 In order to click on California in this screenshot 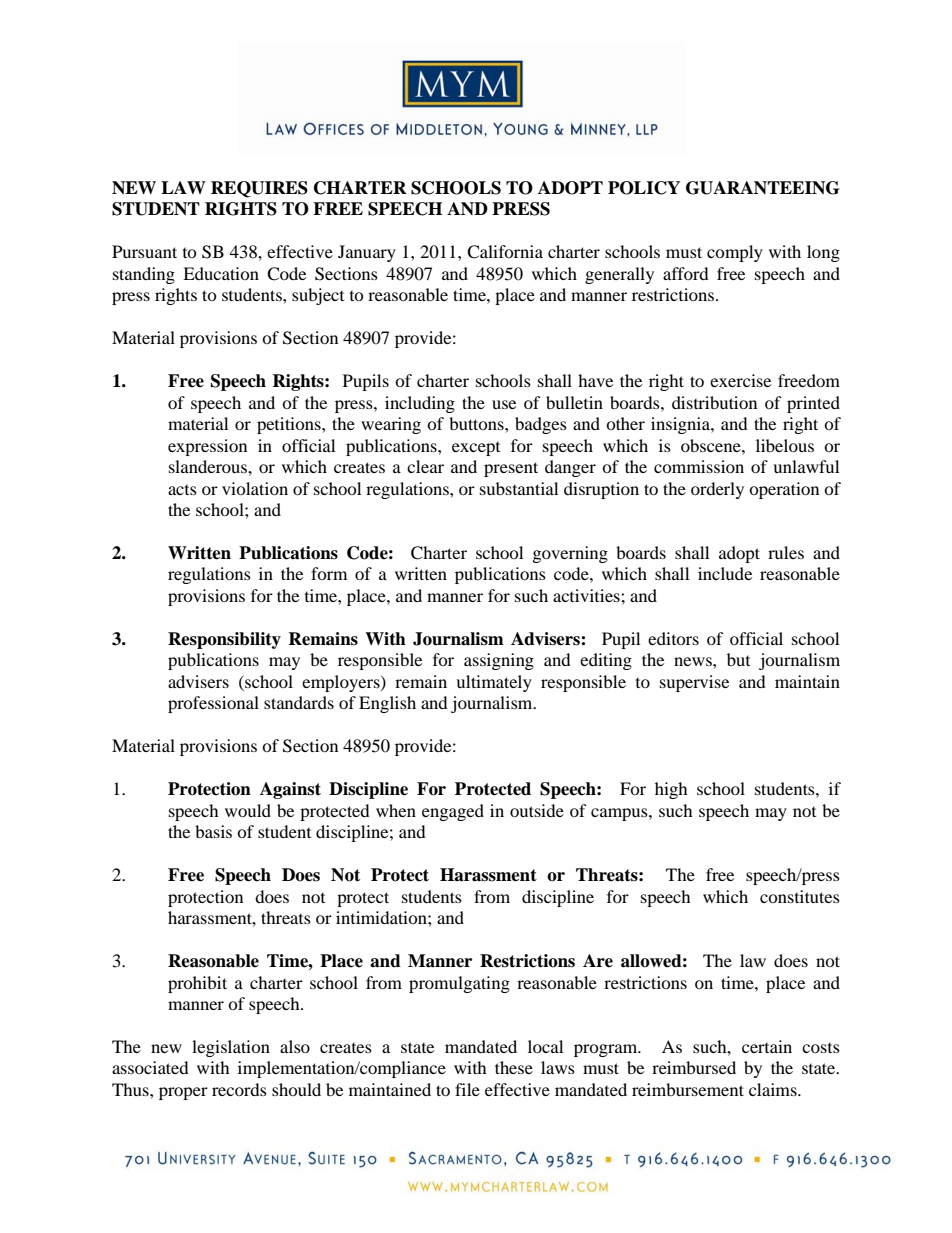, I will do `click(505, 252)`.
